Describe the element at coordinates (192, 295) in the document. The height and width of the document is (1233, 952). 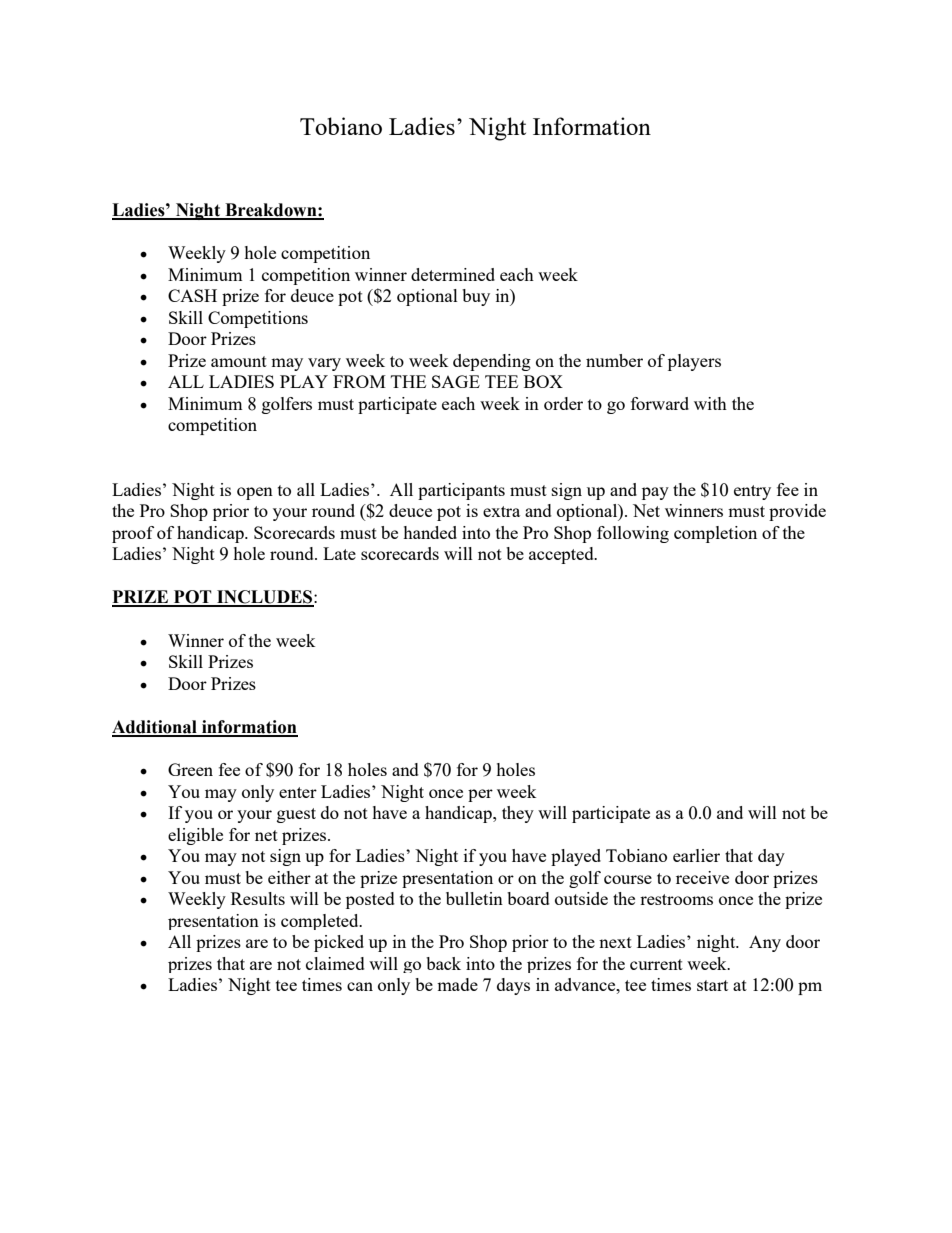
I see `CASH` at that location.
